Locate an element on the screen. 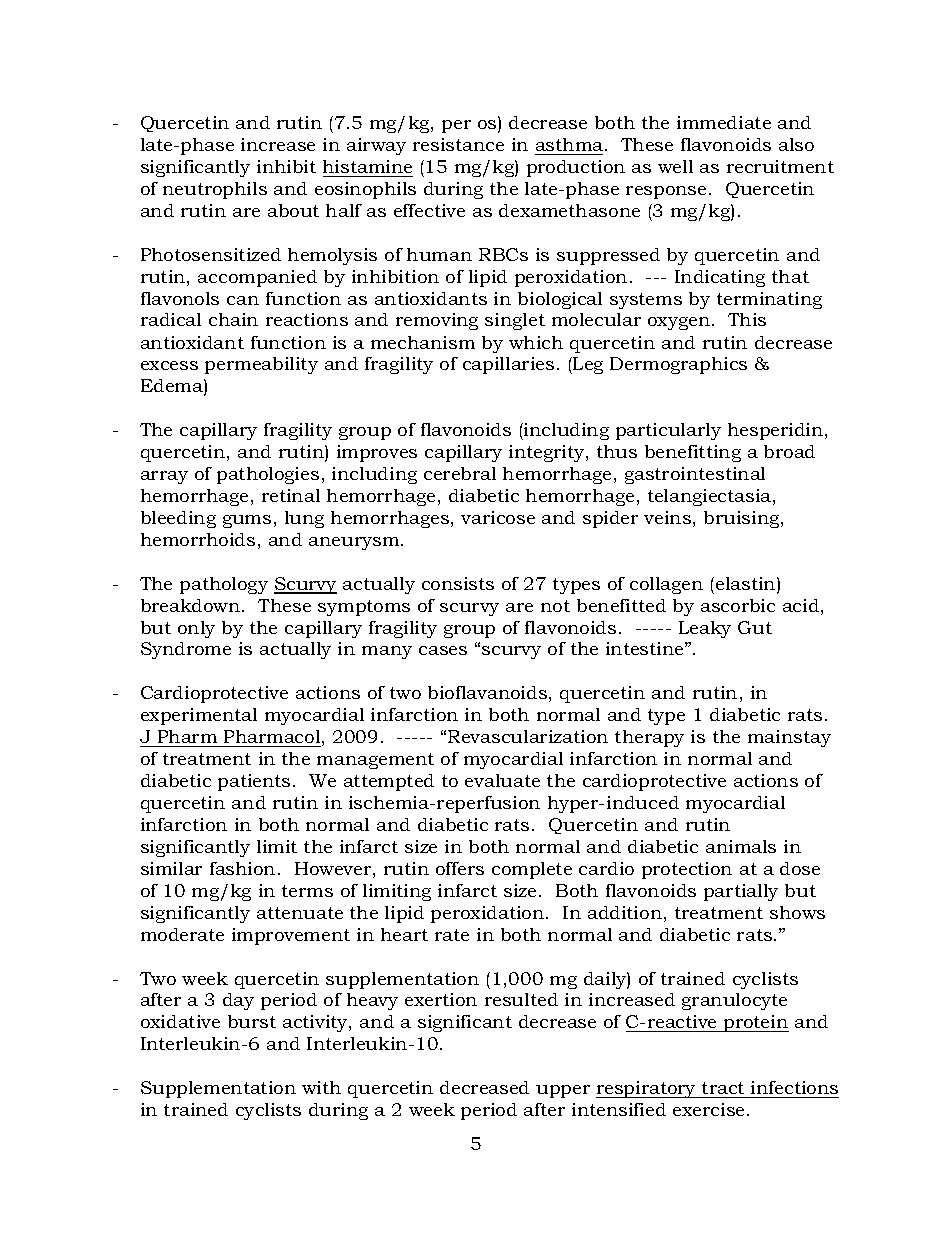 Image resolution: width=952 pixels, height=1233 pixels. pathologies is located at coordinates (268, 475).
